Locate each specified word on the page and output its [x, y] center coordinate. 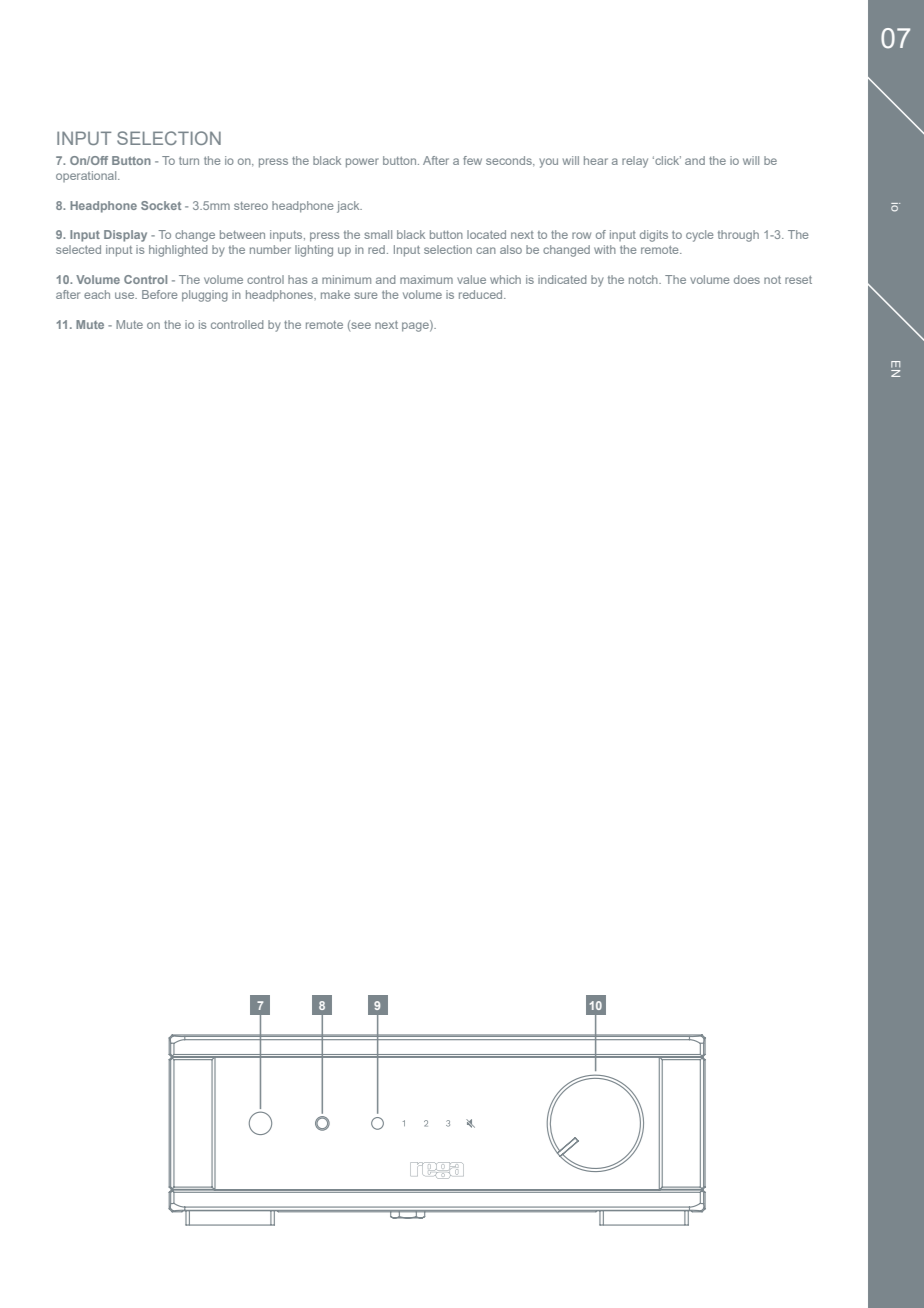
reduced [482, 294]
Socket [161, 205]
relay [635, 162]
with [605, 249]
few [472, 160]
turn [189, 161]
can [486, 250]
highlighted [178, 251]
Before [159, 294]
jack [349, 207]
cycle [699, 236]
